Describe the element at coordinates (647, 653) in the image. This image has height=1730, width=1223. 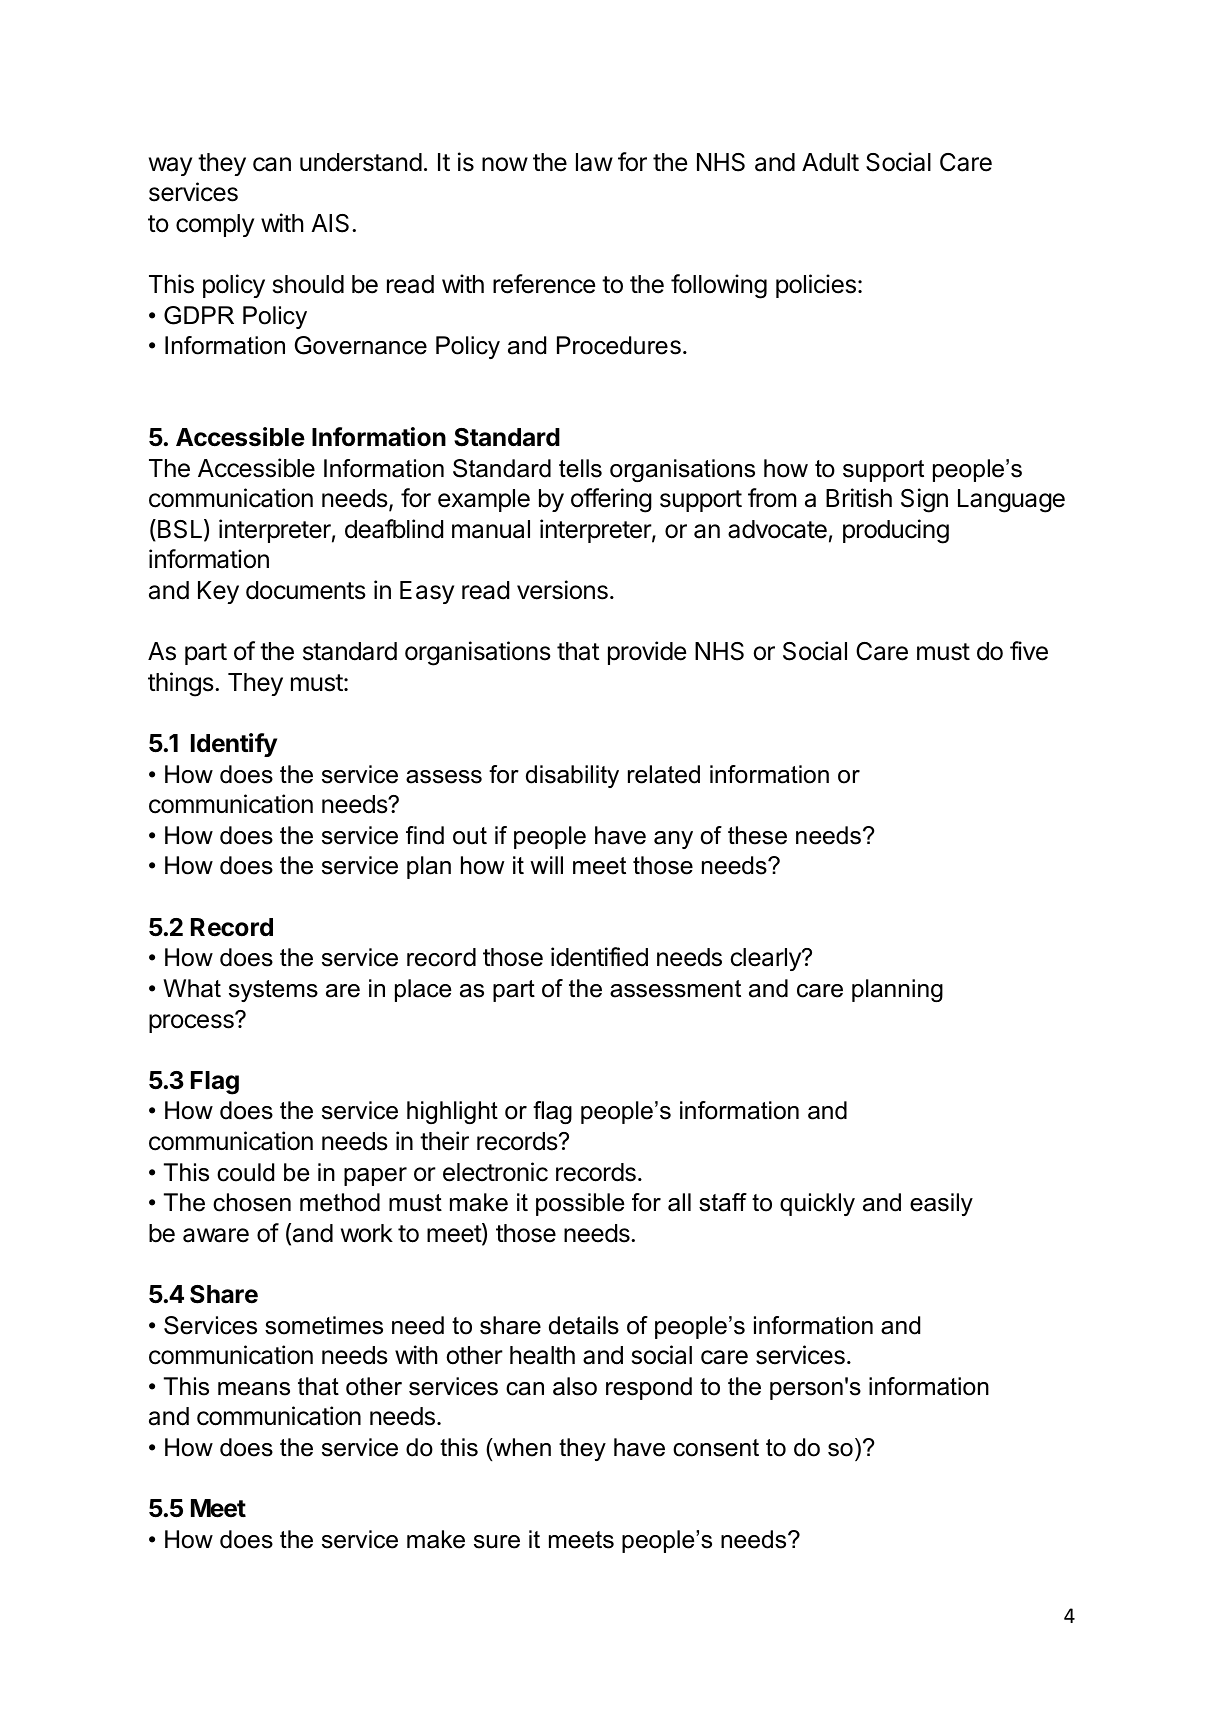
I see `provide` at that location.
